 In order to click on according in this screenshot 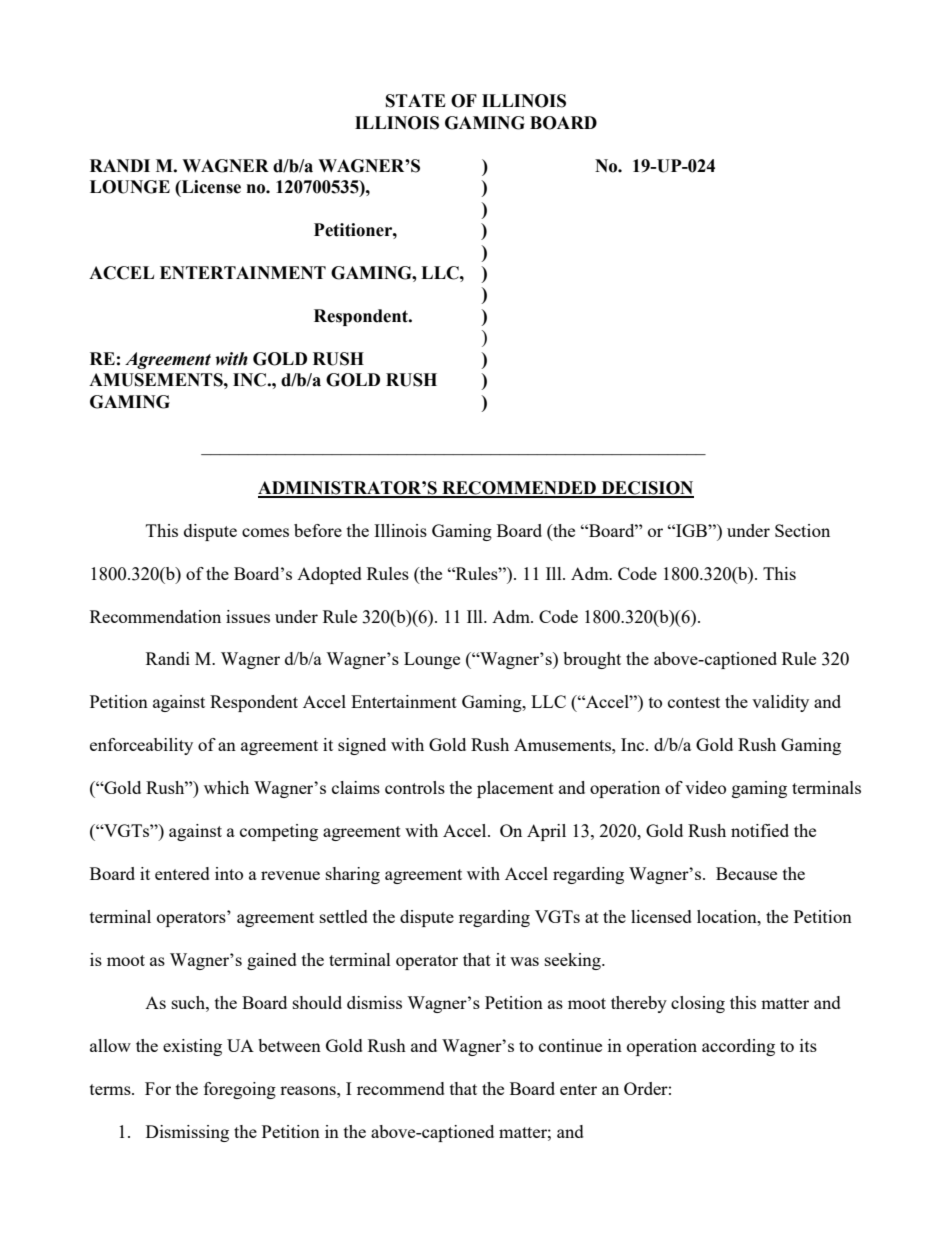, I will do `click(738, 1047)`.
